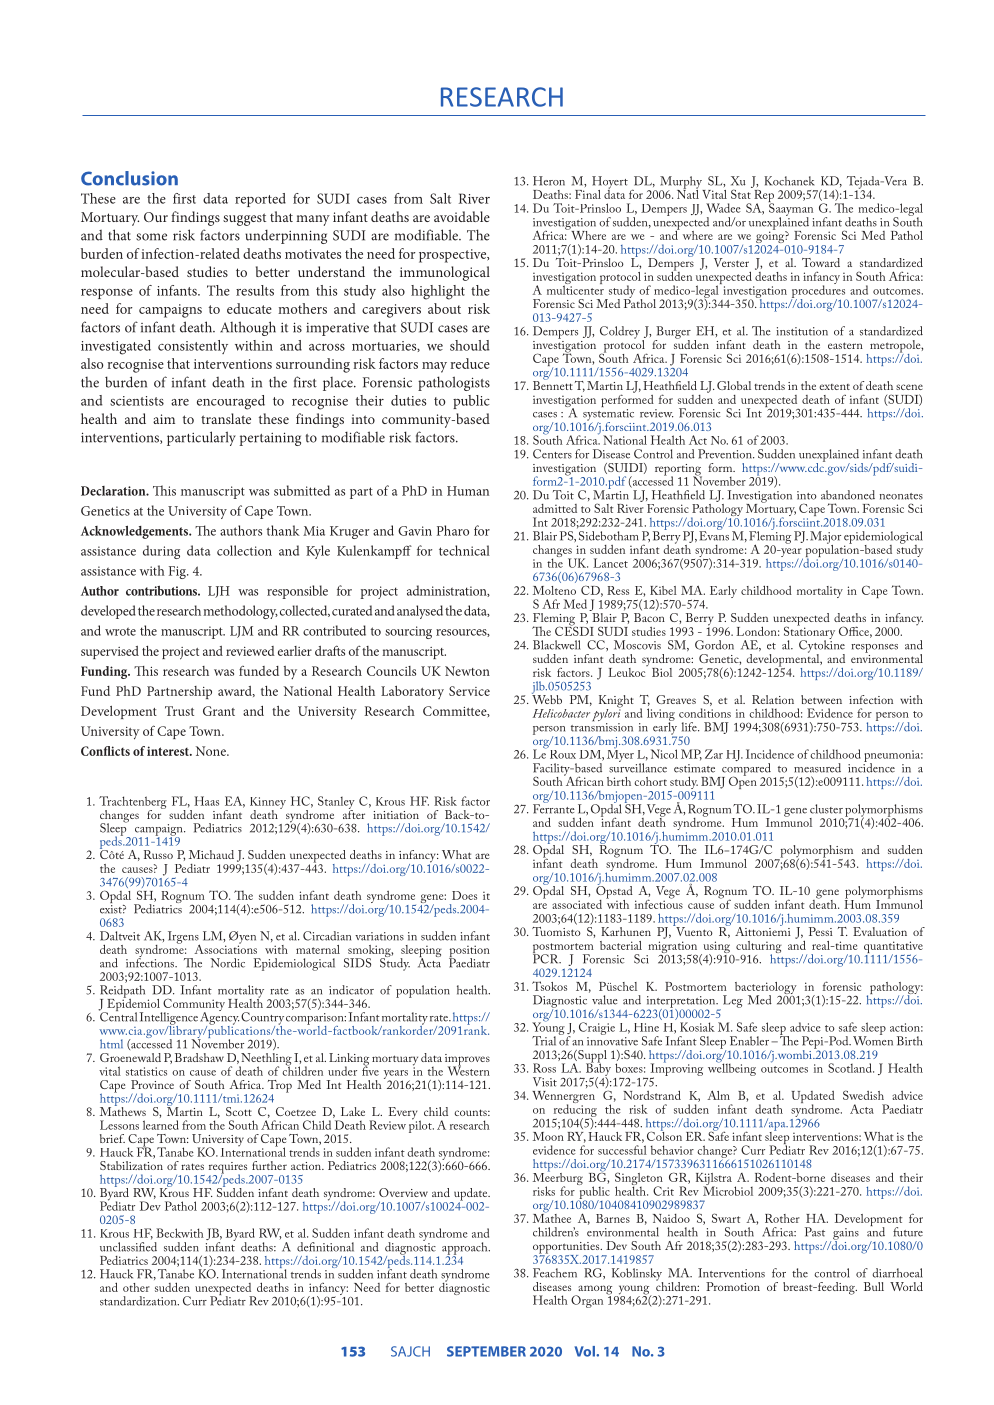 The height and width of the screenshot is (1405, 994). What do you see at coordinates (563, 754) in the screenshot?
I see `Roux` at bounding box center [563, 754].
